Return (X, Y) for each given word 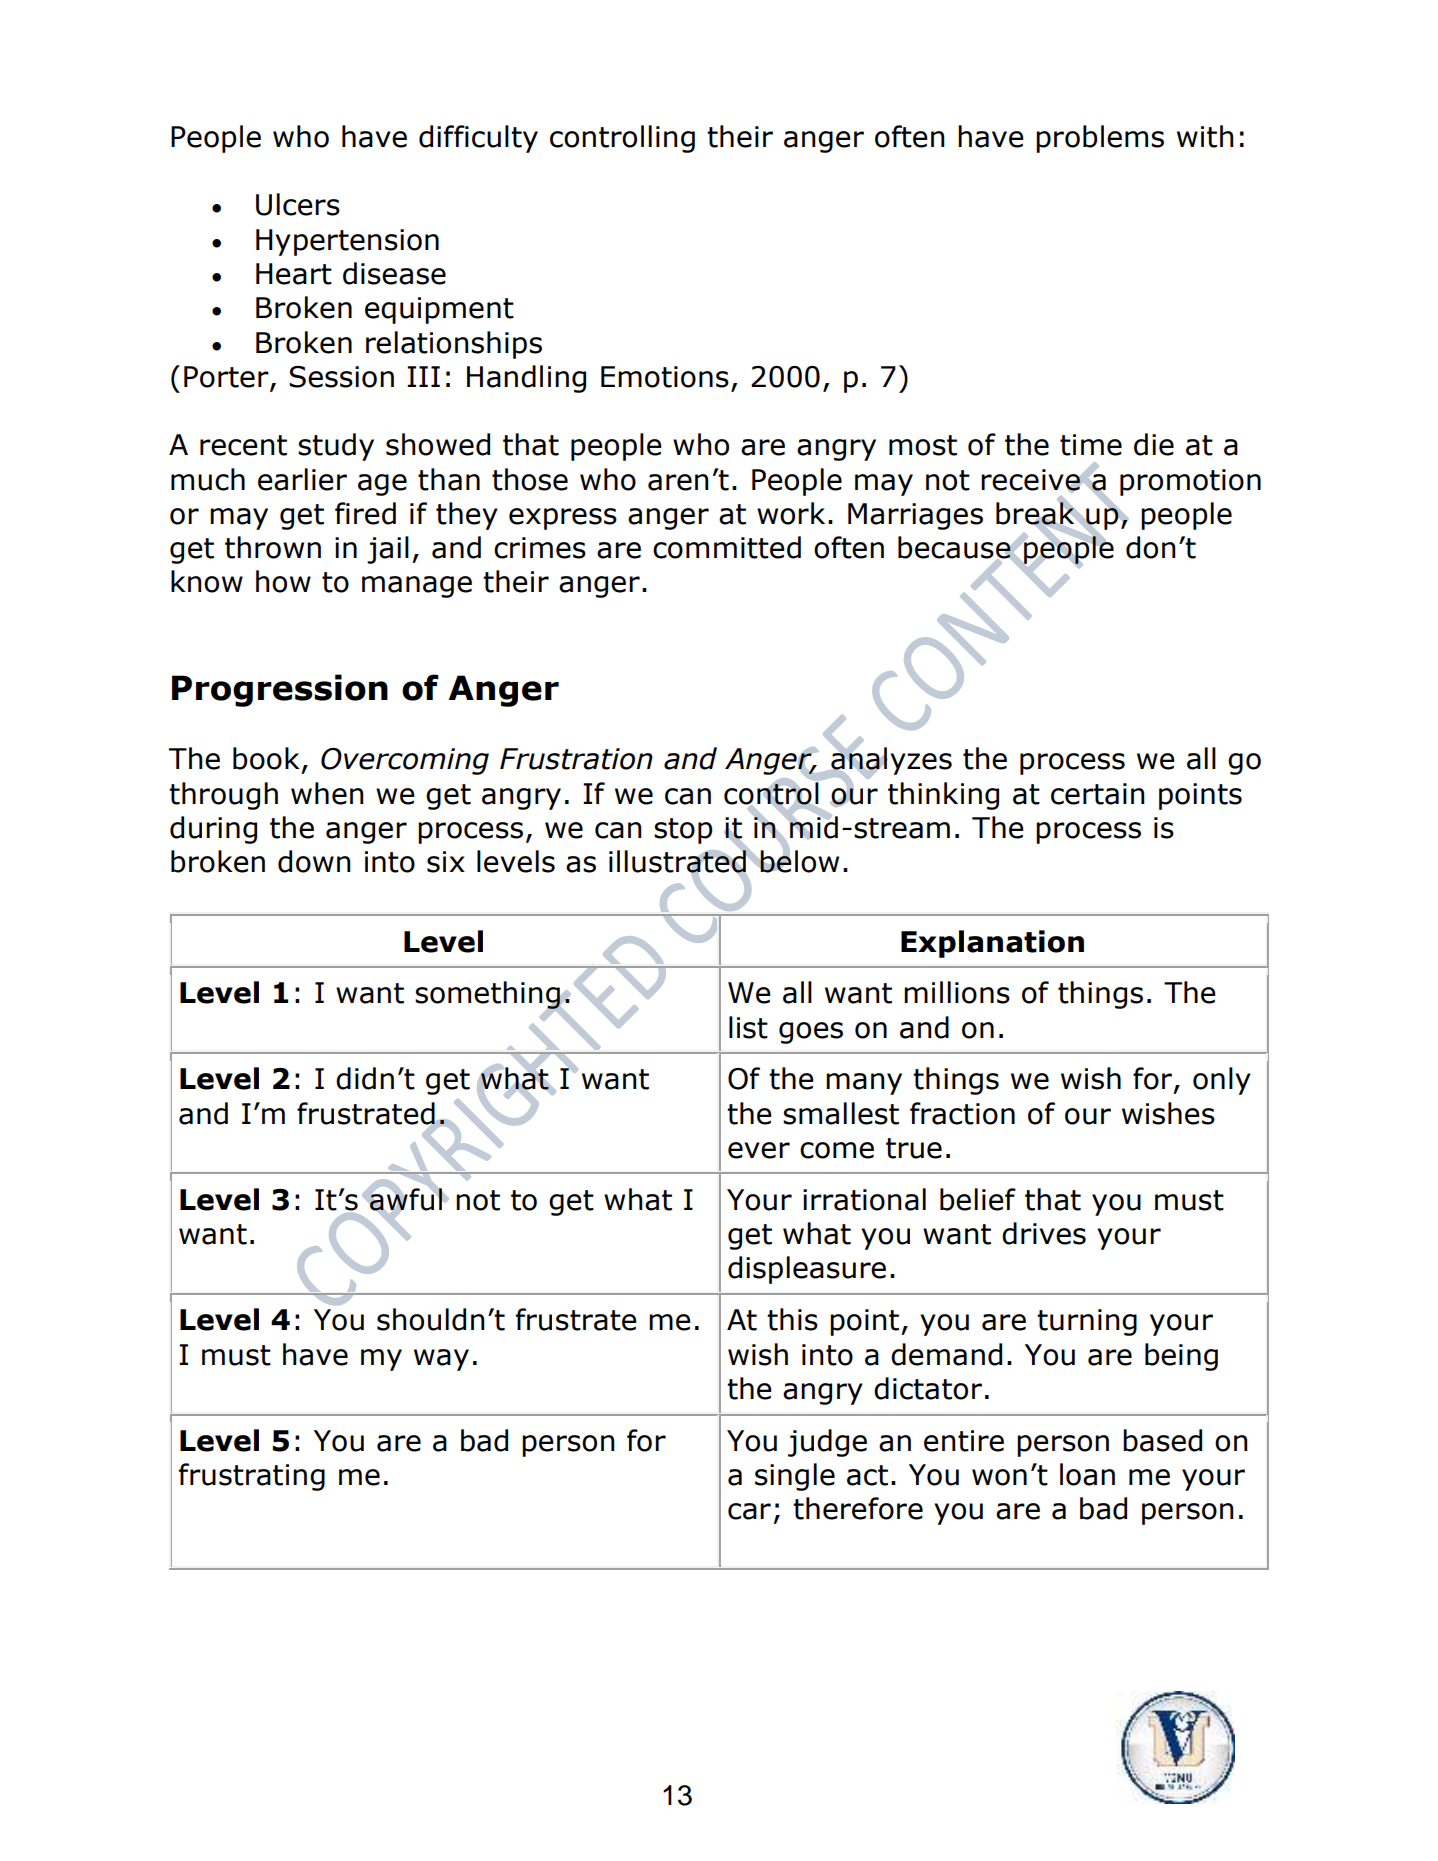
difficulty (478, 139)
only (1222, 1081)
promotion (1190, 482)
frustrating (252, 1477)
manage (417, 587)
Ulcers (298, 204)
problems (1100, 139)
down (314, 861)
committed (727, 547)
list (748, 1027)
